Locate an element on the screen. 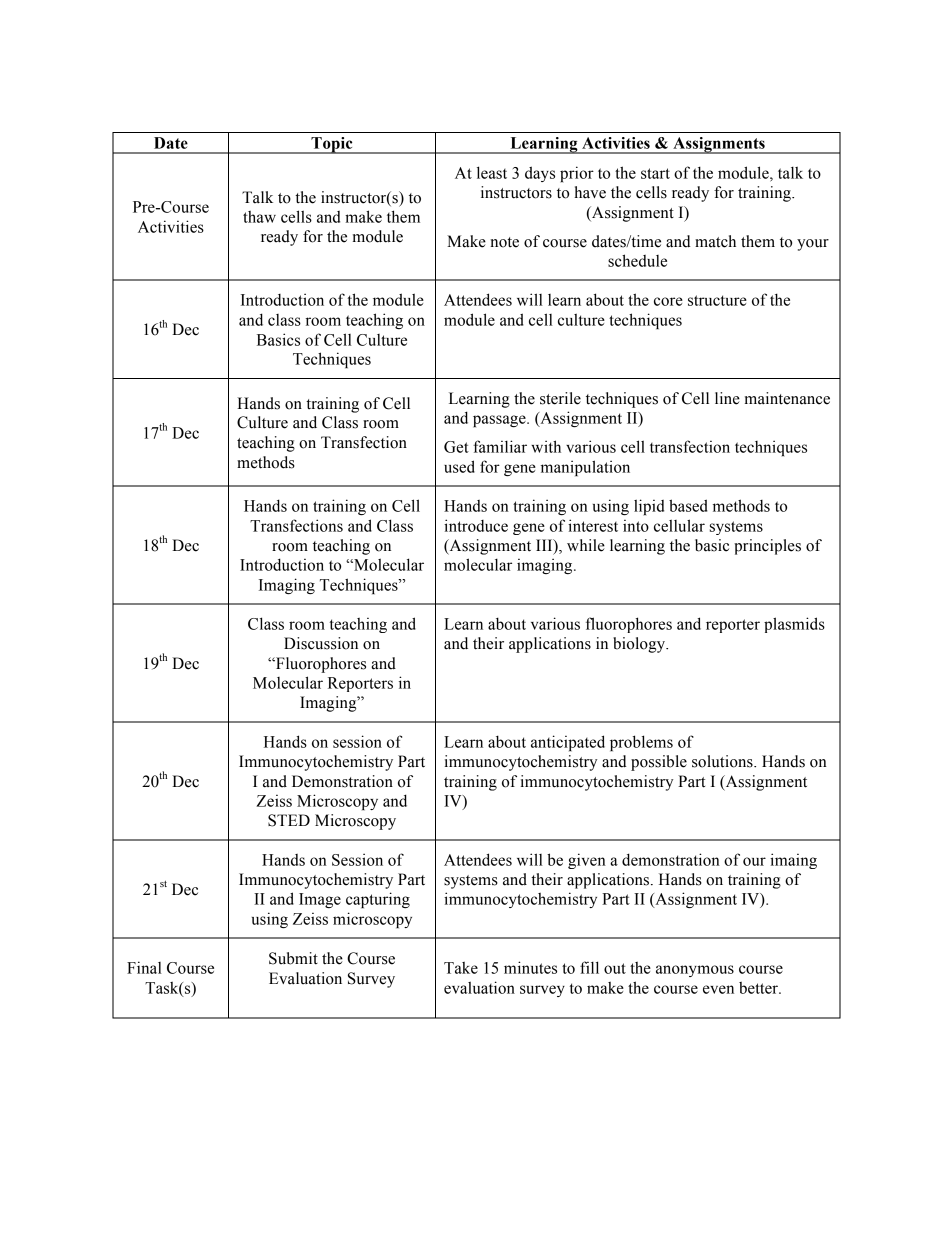  thaw is located at coordinates (259, 217).
